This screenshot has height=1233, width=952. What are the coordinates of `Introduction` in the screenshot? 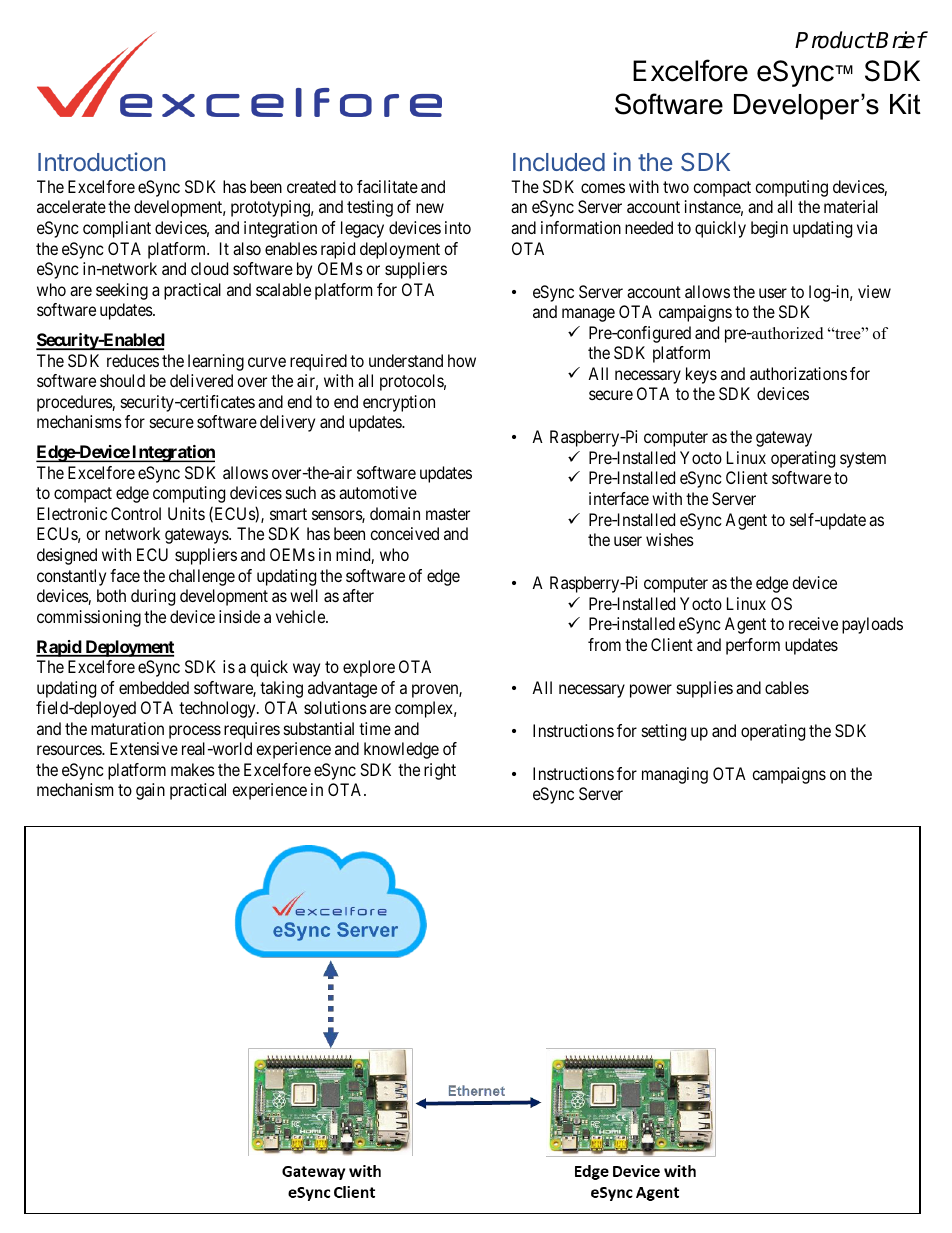 It's located at (101, 161).
